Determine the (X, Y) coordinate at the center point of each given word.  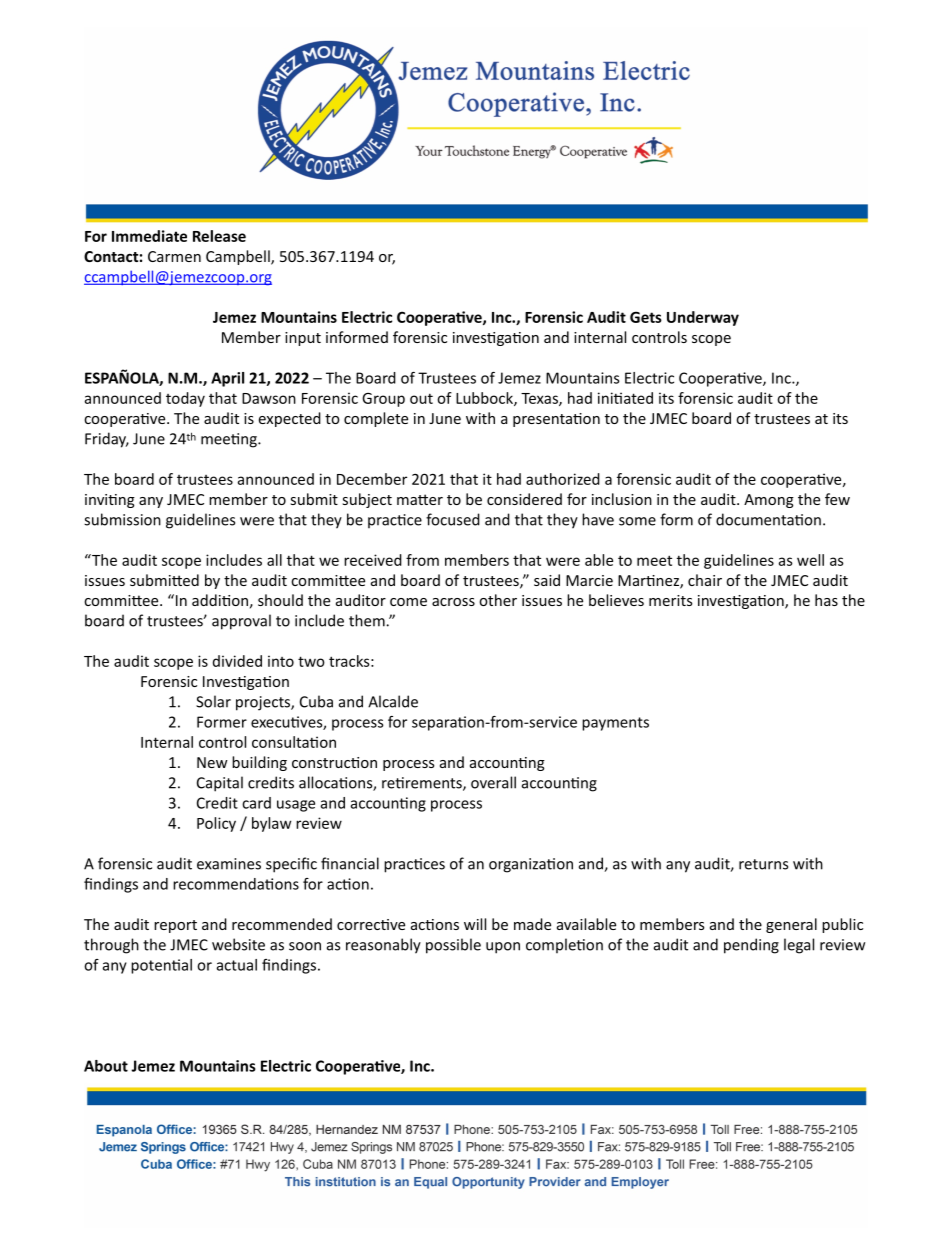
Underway (703, 318)
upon (503, 948)
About (106, 1066)
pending (751, 946)
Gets (646, 317)
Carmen (174, 256)
